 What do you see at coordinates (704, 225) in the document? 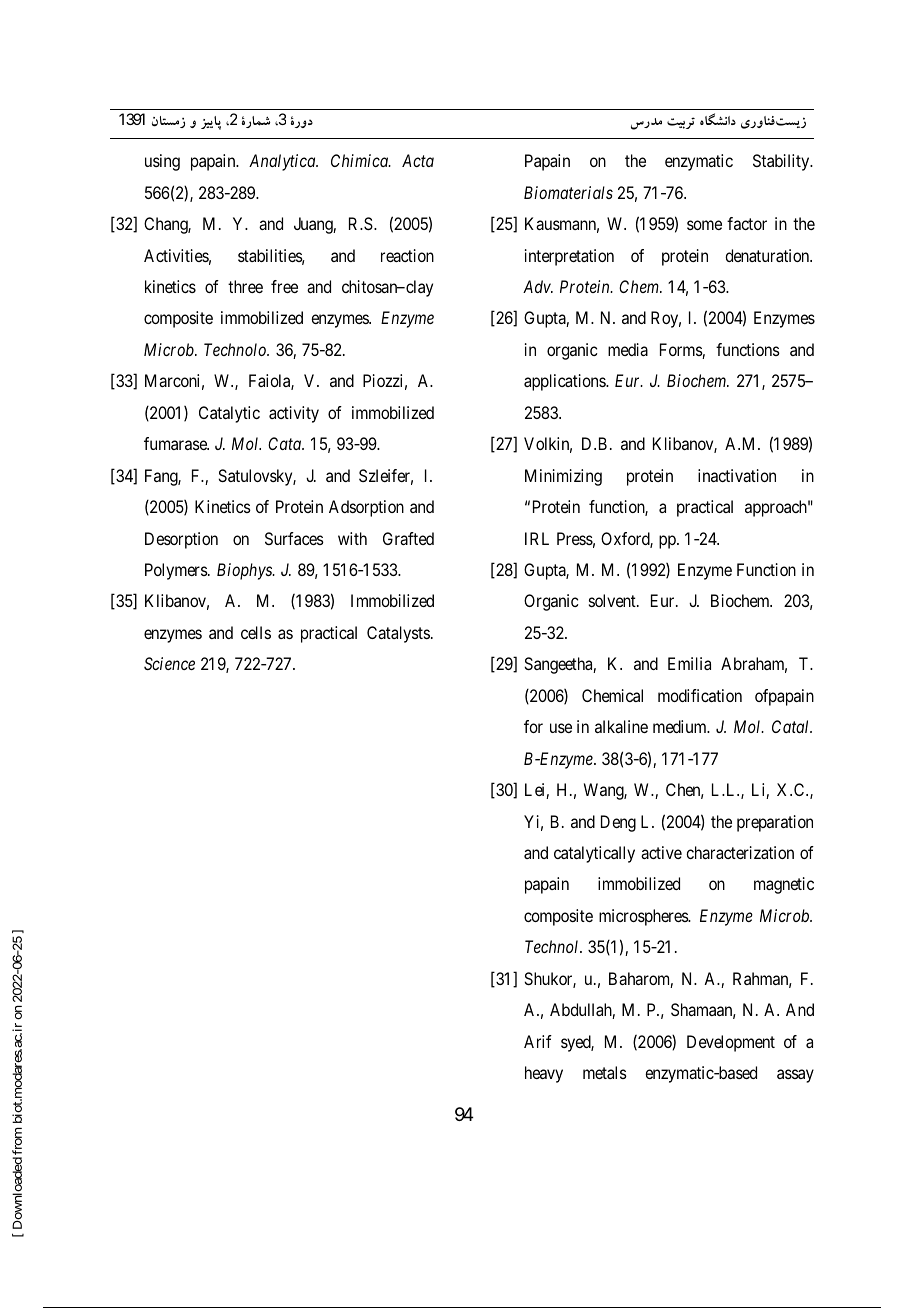
I see `some` at bounding box center [704, 225].
